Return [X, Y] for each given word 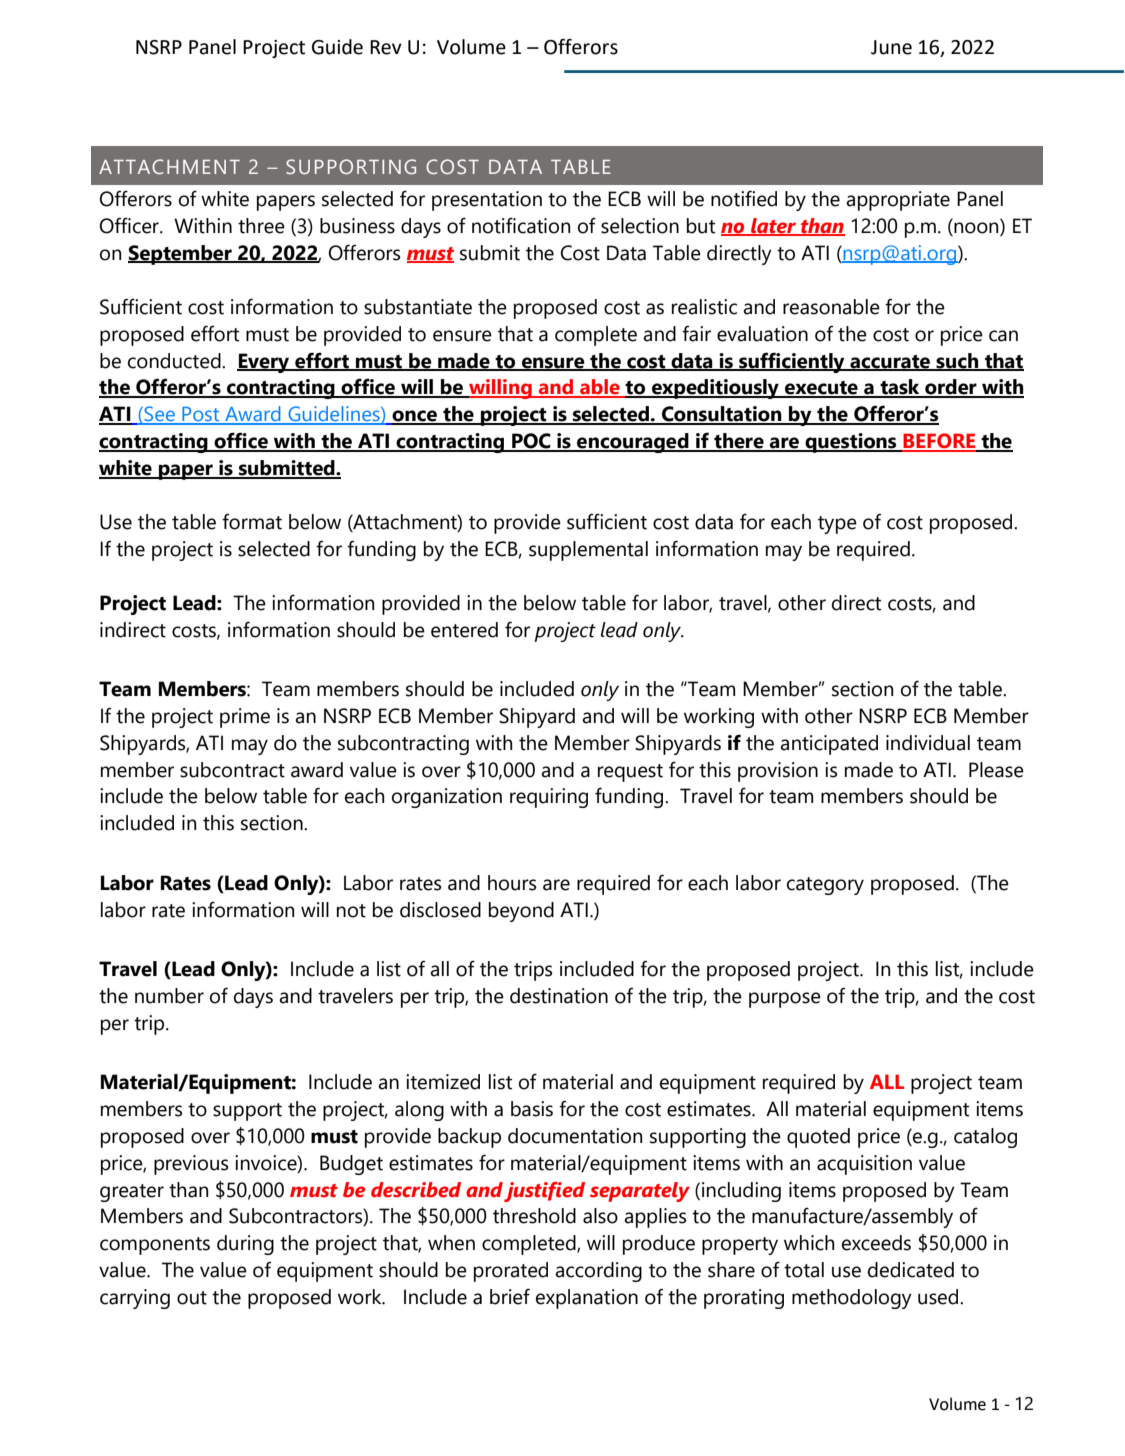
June [891, 47]
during [245, 1245]
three [261, 226]
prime [245, 718]
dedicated [911, 1270]
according [598, 1272]
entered [464, 630]
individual [928, 743]
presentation [487, 201]
